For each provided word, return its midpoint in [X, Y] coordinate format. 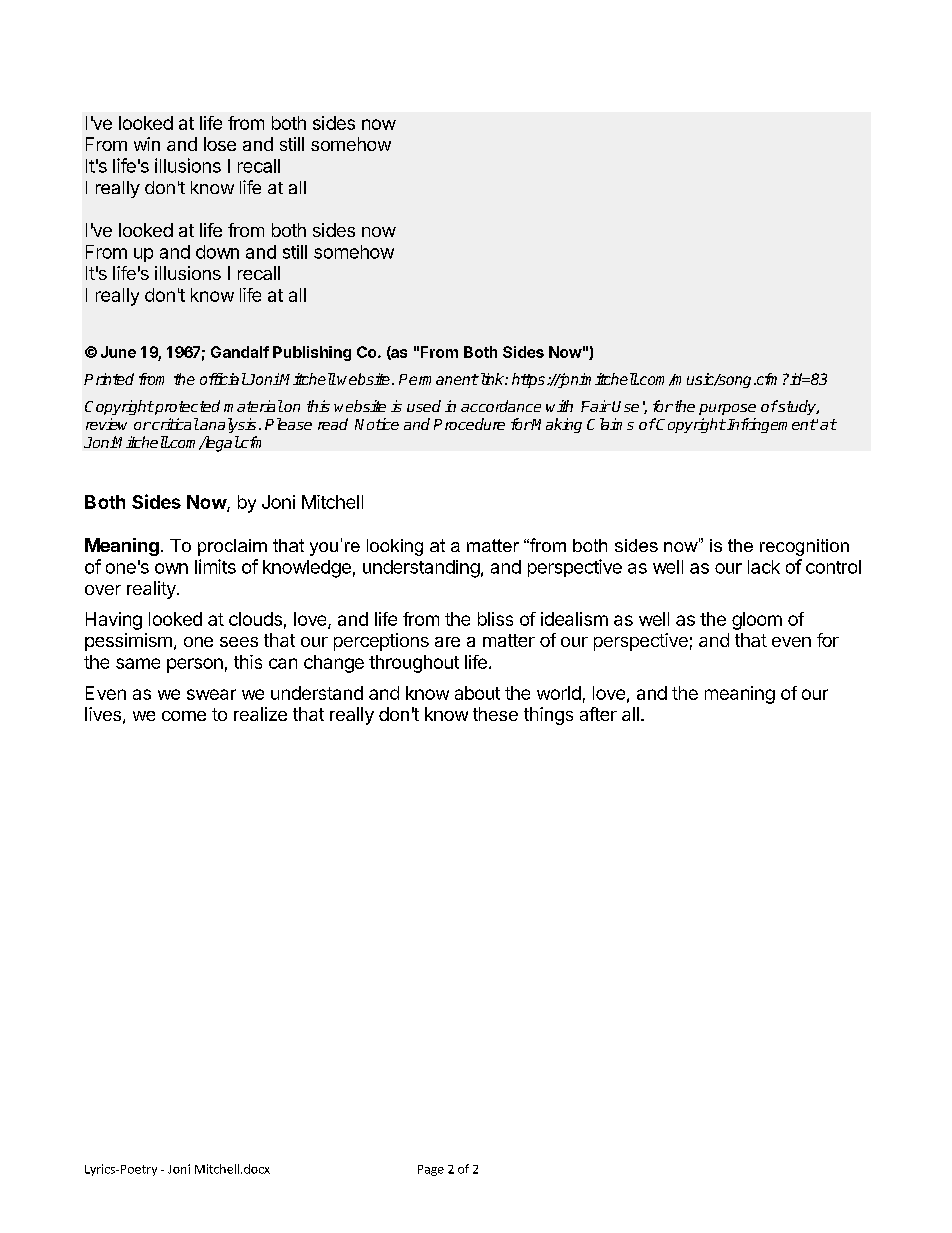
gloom [757, 621]
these [495, 714]
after [598, 714]
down [217, 252]
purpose [727, 409]
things [548, 716]
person [195, 665]
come [184, 716]
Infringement [770, 425]
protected [186, 407]
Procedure [469, 424]
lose [220, 144]
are [447, 642]
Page [431, 1170]
